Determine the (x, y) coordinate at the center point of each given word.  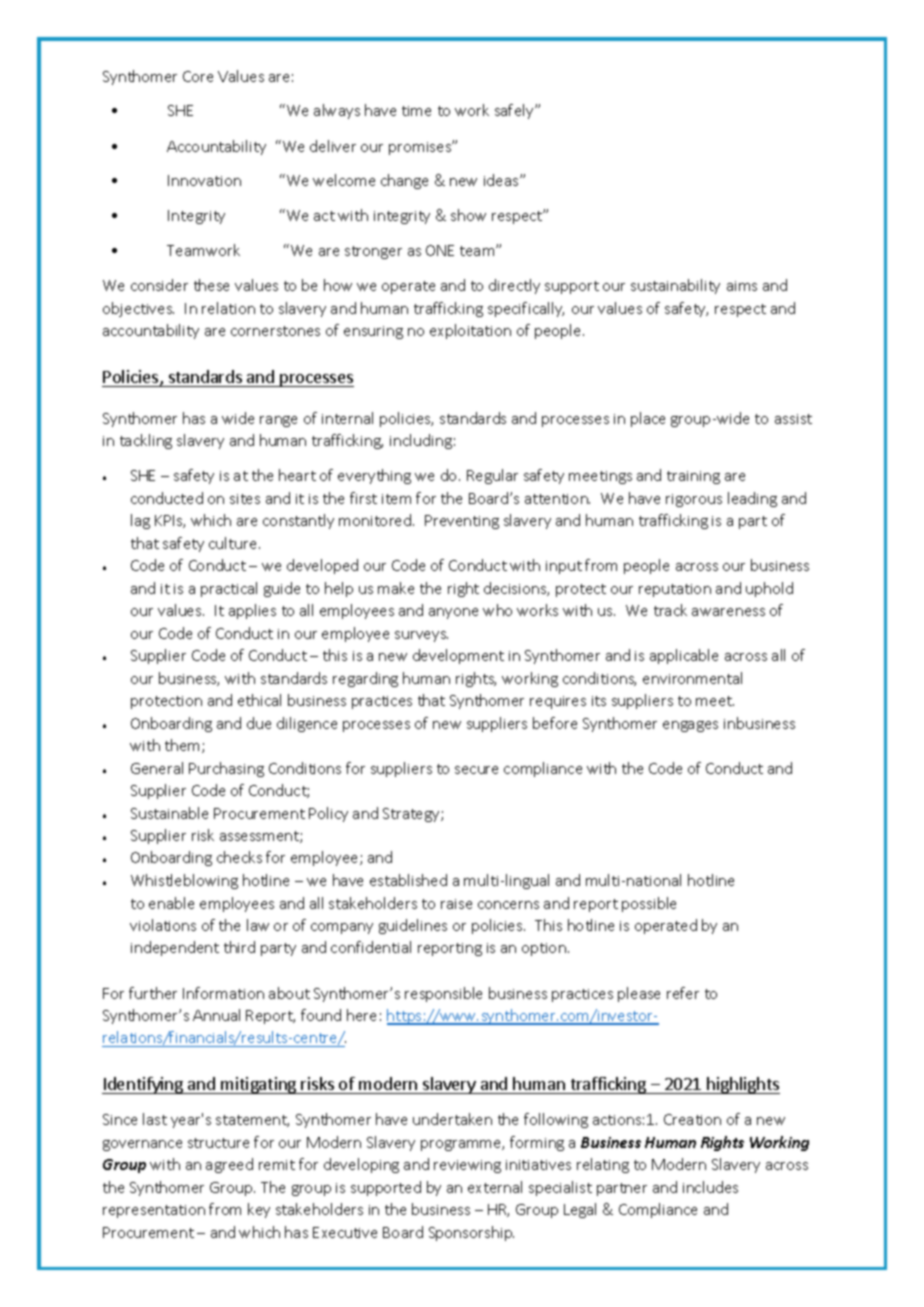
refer (683, 993)
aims (742, 286)
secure (476, 770)
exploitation (470, 331)
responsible (443, 994)
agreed (229, 1165)
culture (234, 543)
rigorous (694, 500)
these (211, 285)
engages (690, 726)
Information (223, 993)
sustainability (675, 286)
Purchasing (226, 769)
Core (198, 76)
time (416, 111)
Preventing (462, 522)
